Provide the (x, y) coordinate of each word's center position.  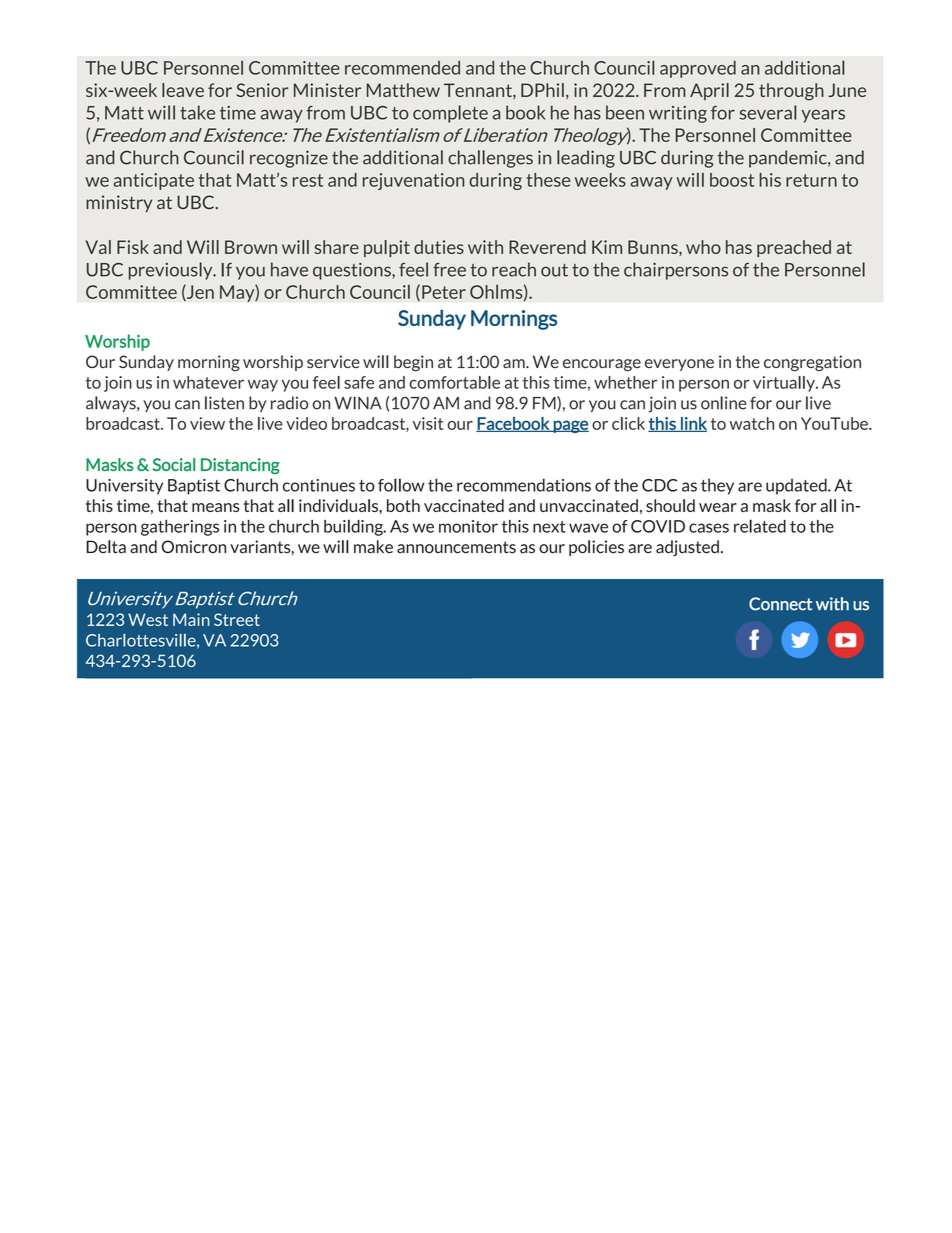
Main (191, 619)
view (207, 423)
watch (751, 423)
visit (428, 423)
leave (183, 90)
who (703, 247)
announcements (456, 547)
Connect (780, 604)
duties (439, 247)
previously (172, 271)
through (791, 92)
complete (450, 114)
